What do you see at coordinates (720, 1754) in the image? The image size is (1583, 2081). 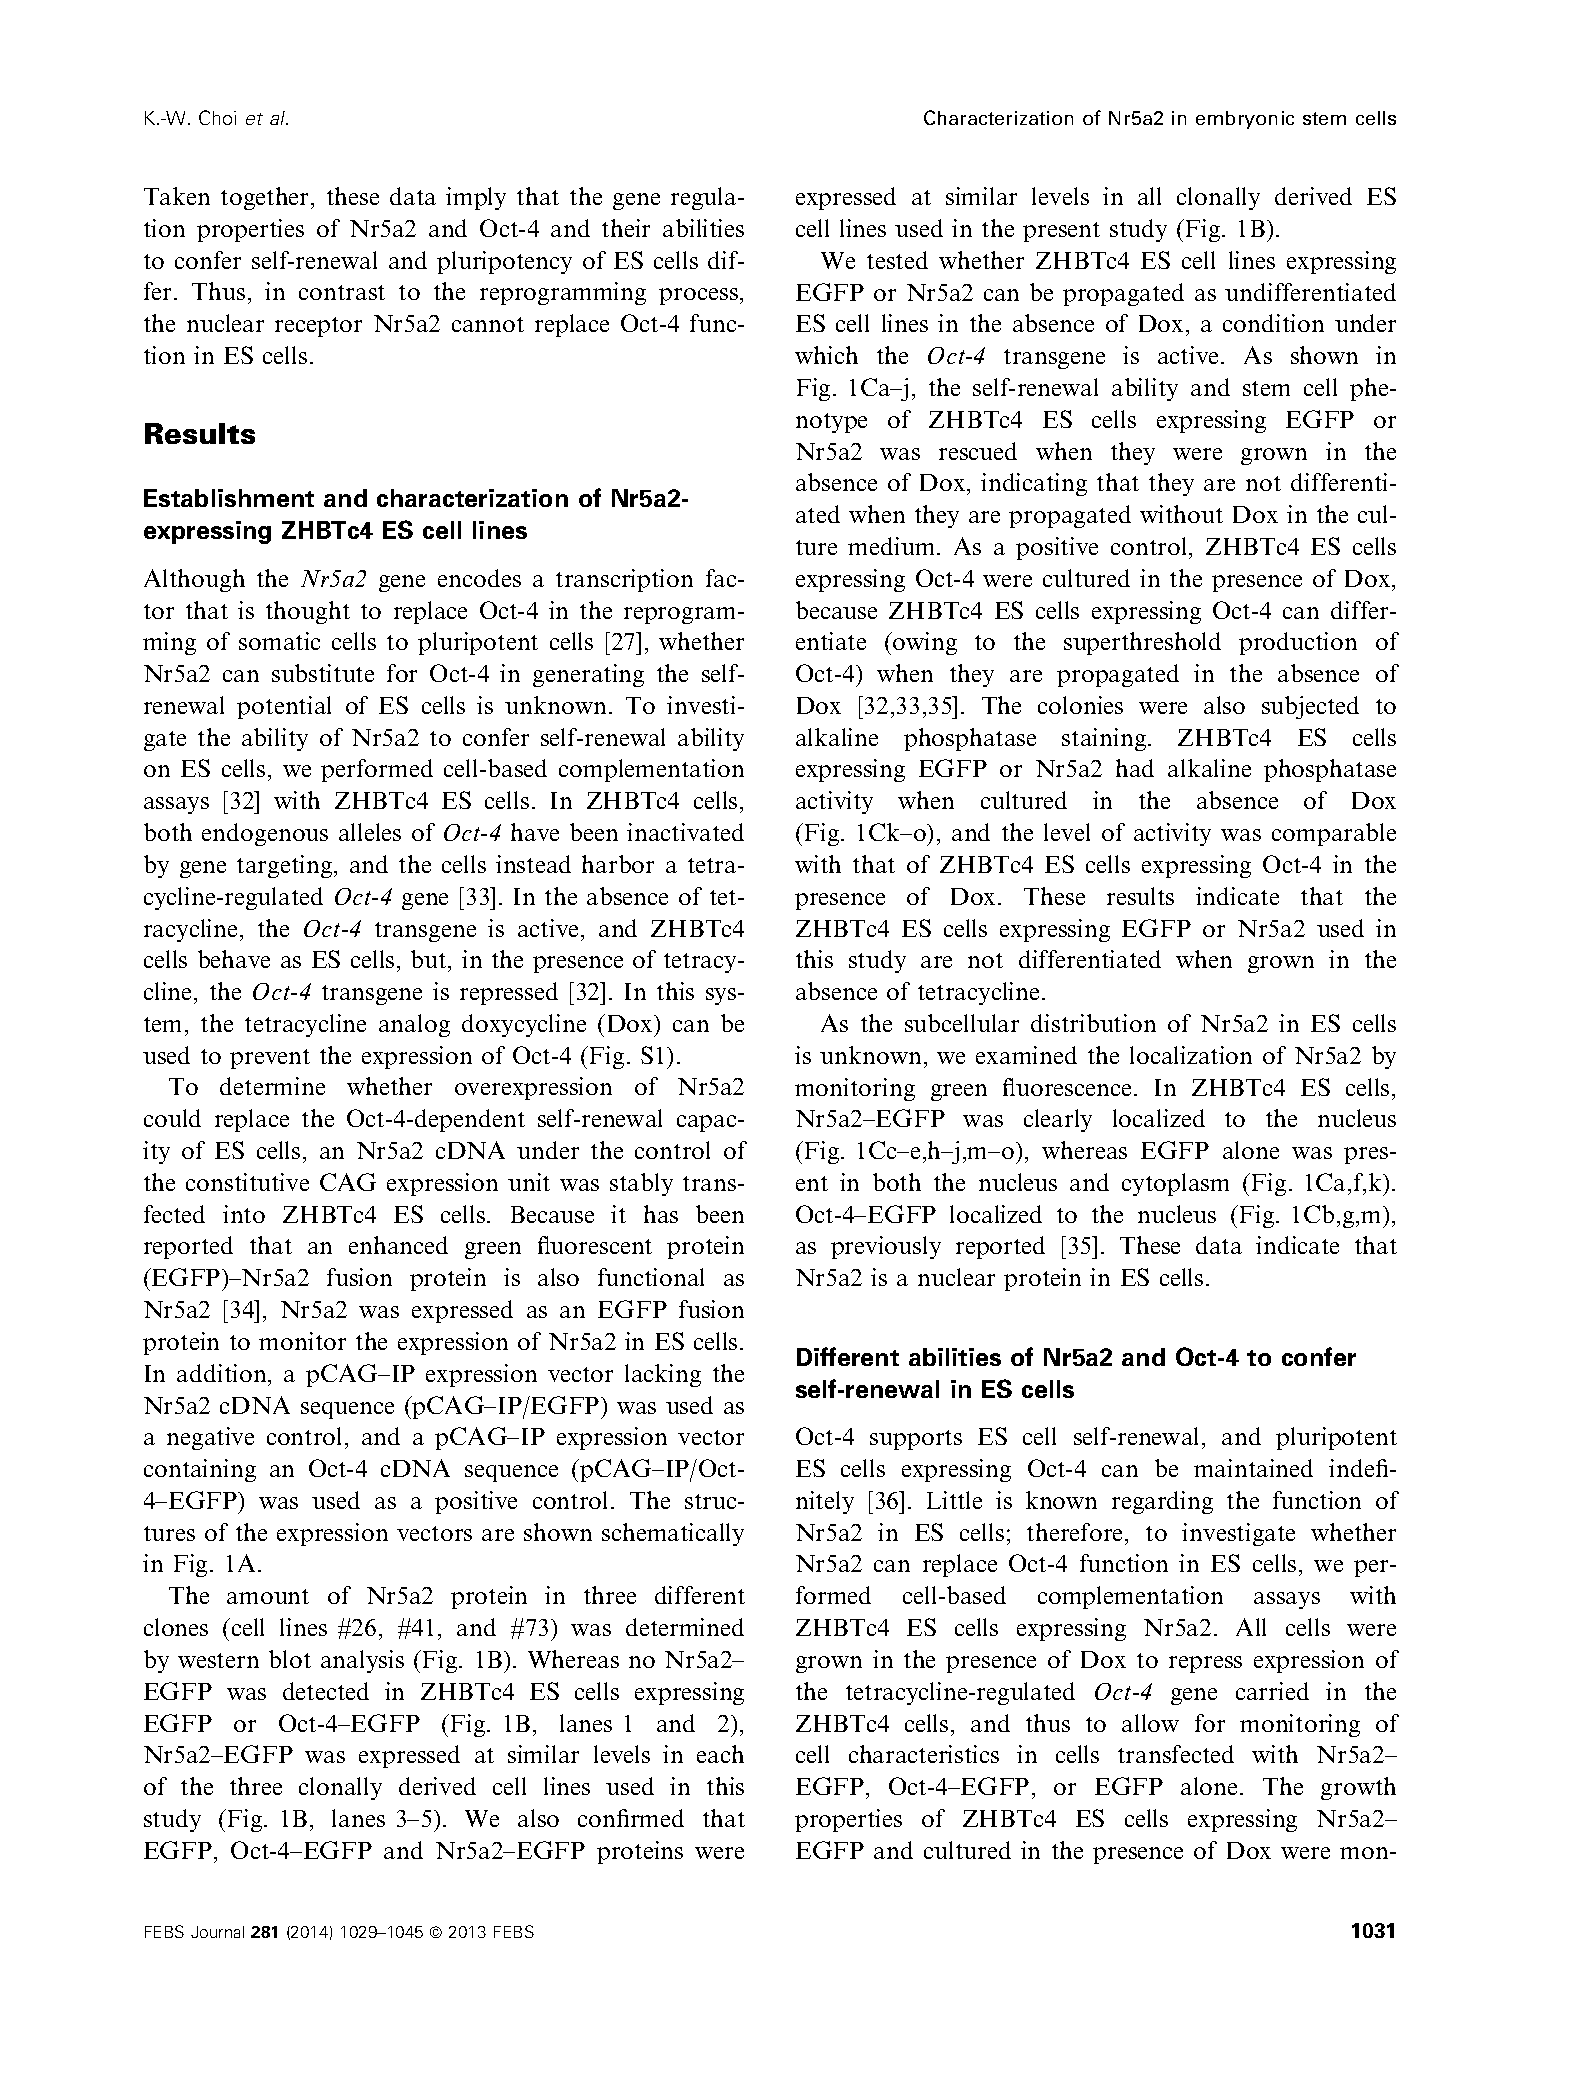 I see `each` at bounding box center [720, 1754].
